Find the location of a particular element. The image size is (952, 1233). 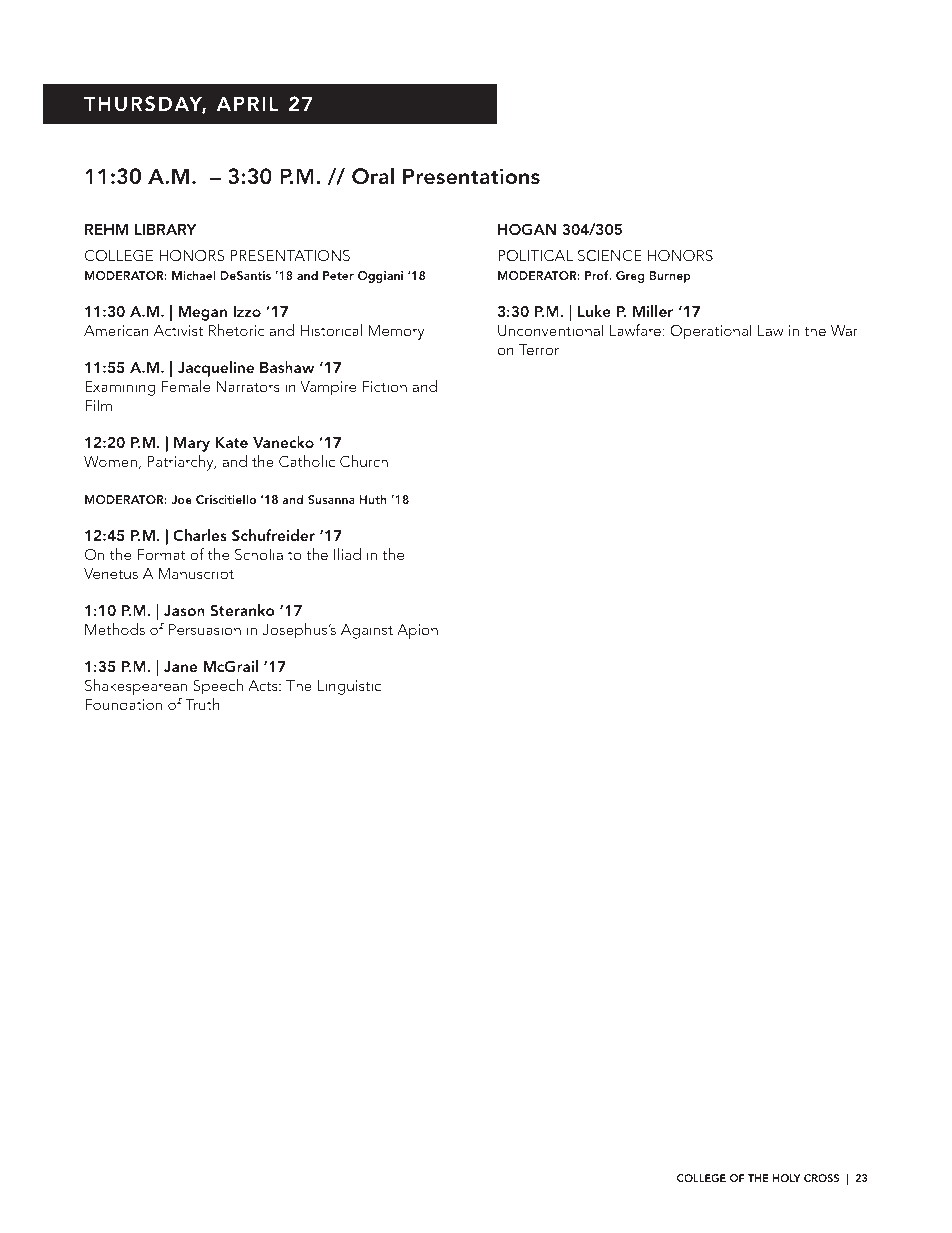

Joe is located at coordinates (181, 499).
